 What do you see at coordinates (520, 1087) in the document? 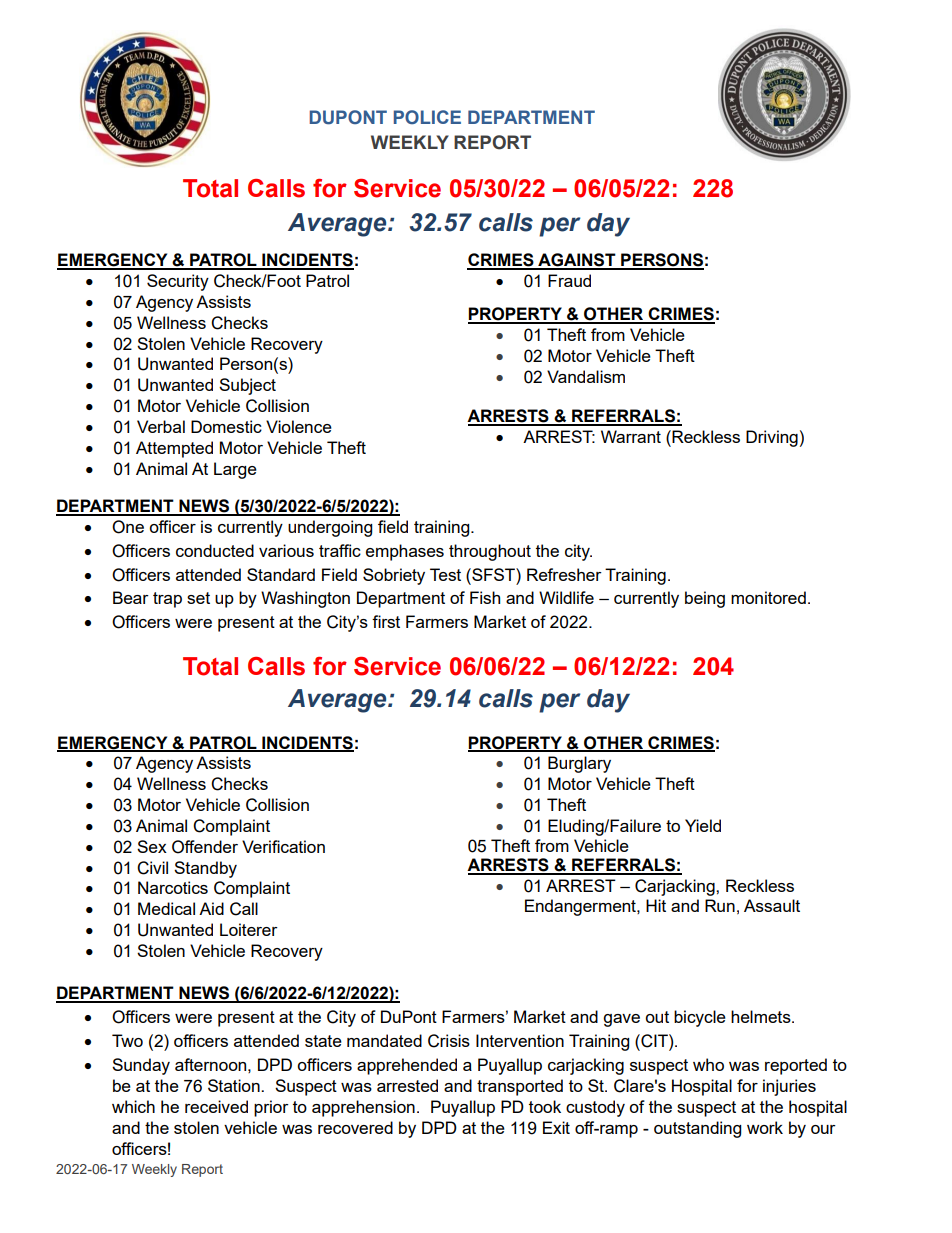
I see `transported` at bounding box center [520, 1087].
